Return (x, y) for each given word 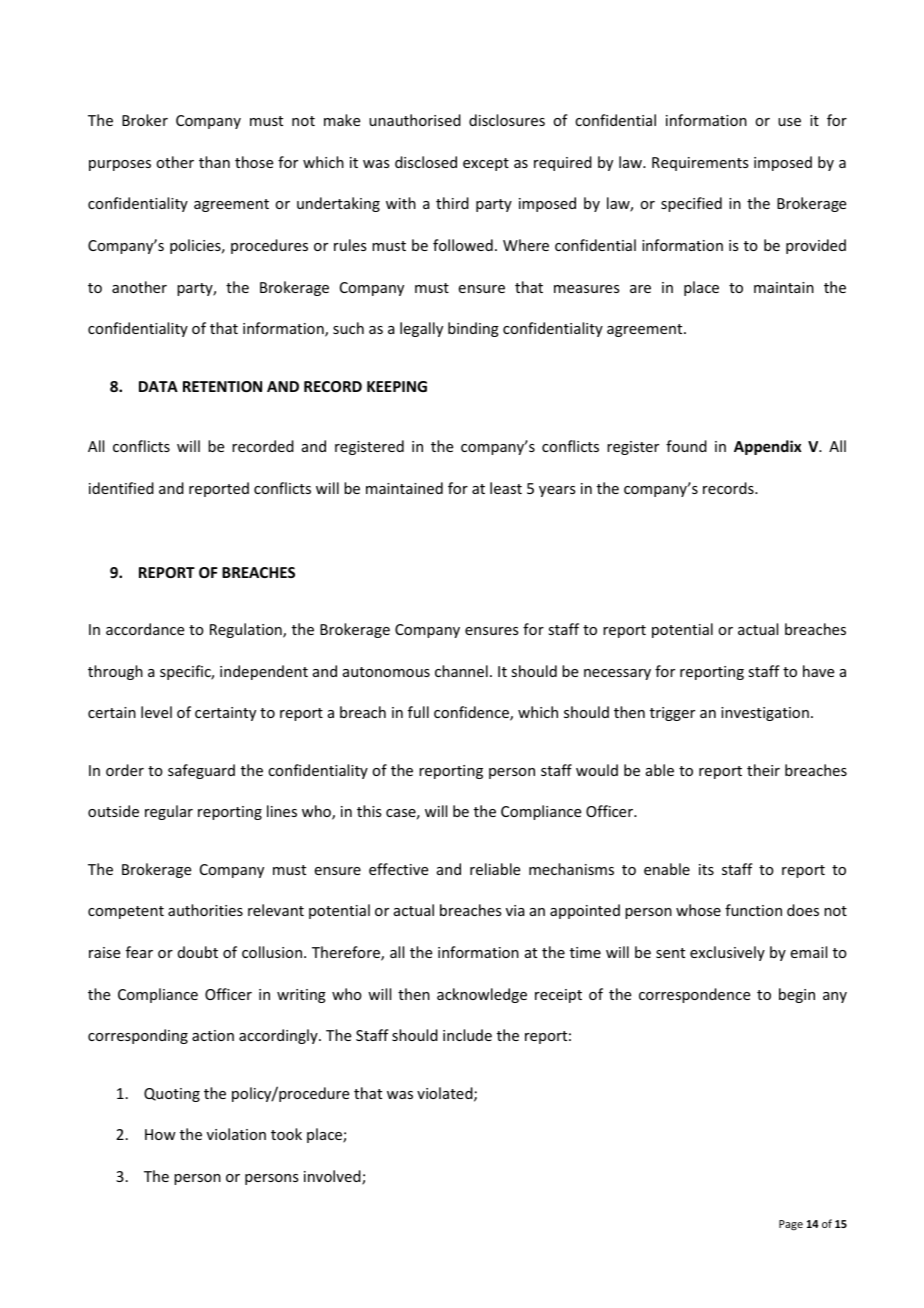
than (214, 162)
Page (791, 1225)
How (160, 1134)
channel (461, 671)
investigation (765, 714)
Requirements (700, 164)
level (156, 712)
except (486, 164)
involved (333, 1177)
